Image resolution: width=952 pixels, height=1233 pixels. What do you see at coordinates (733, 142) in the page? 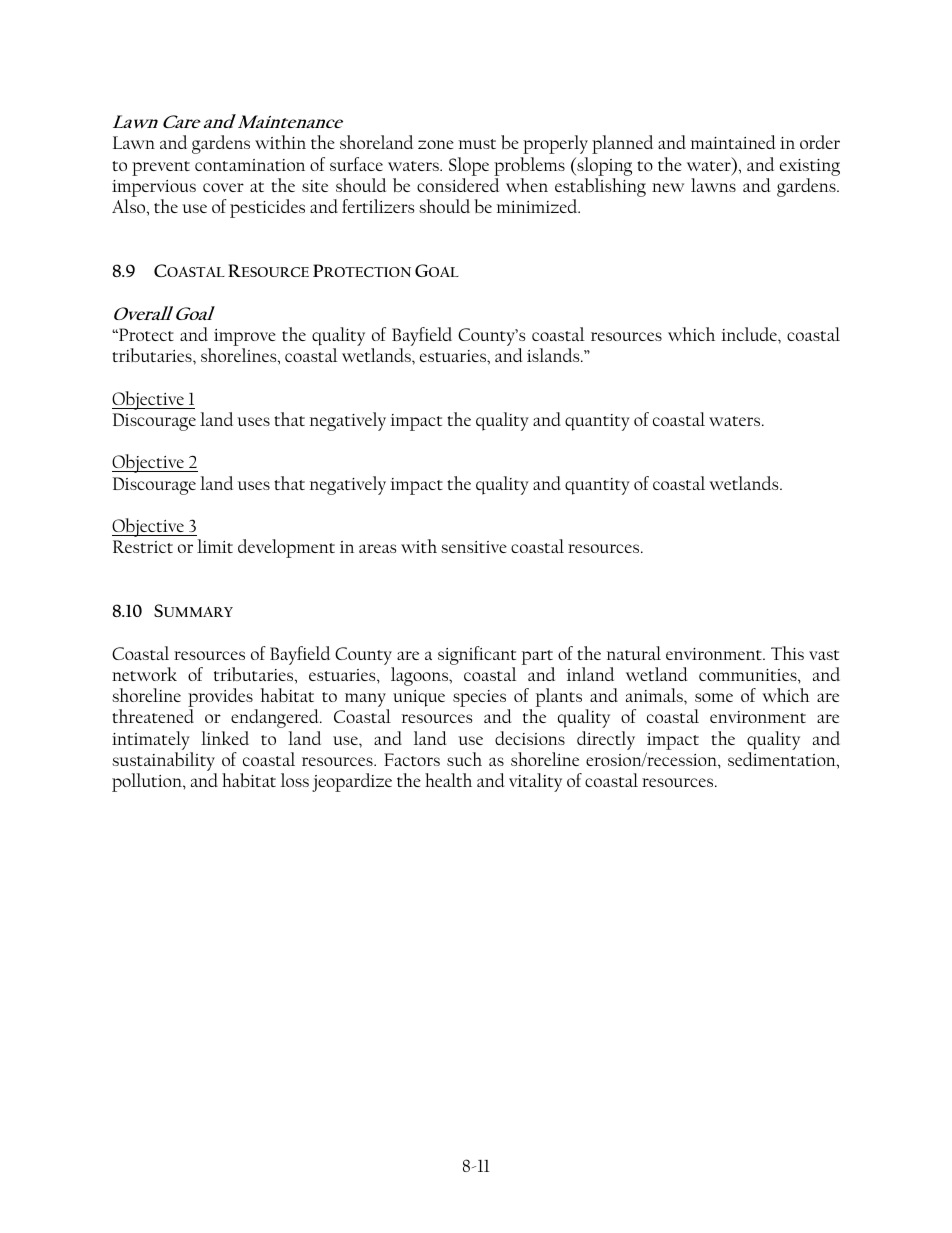
I see `maintained` at bounding box center [733, 142].
